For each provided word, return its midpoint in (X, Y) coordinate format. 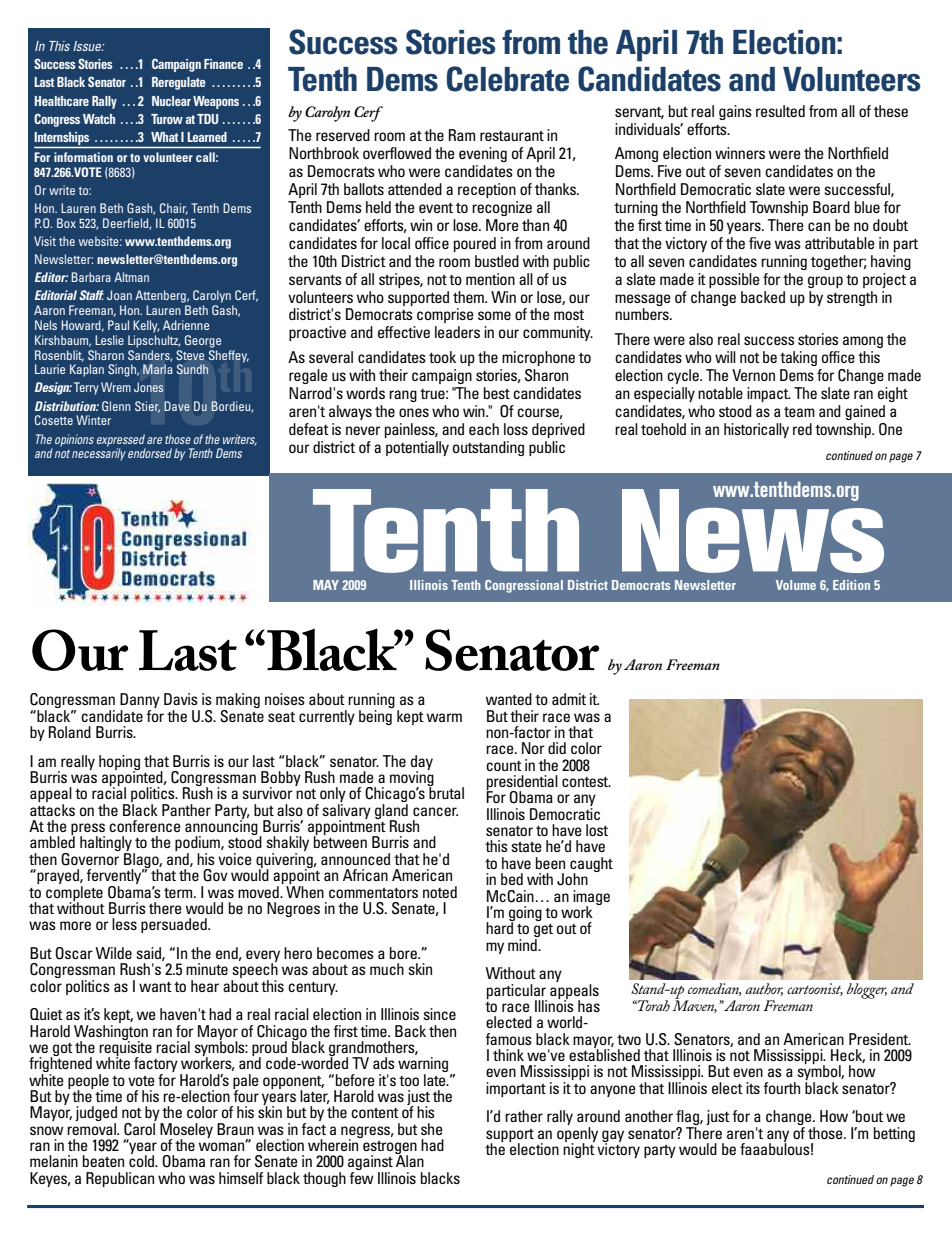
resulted (780, 111)
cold (143, 1160)
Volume (796, 585)
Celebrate (508, 79)
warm (444, 717)
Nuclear (171, 101)
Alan (409, 1160)
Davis (181, 699)
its (753, 1088)
